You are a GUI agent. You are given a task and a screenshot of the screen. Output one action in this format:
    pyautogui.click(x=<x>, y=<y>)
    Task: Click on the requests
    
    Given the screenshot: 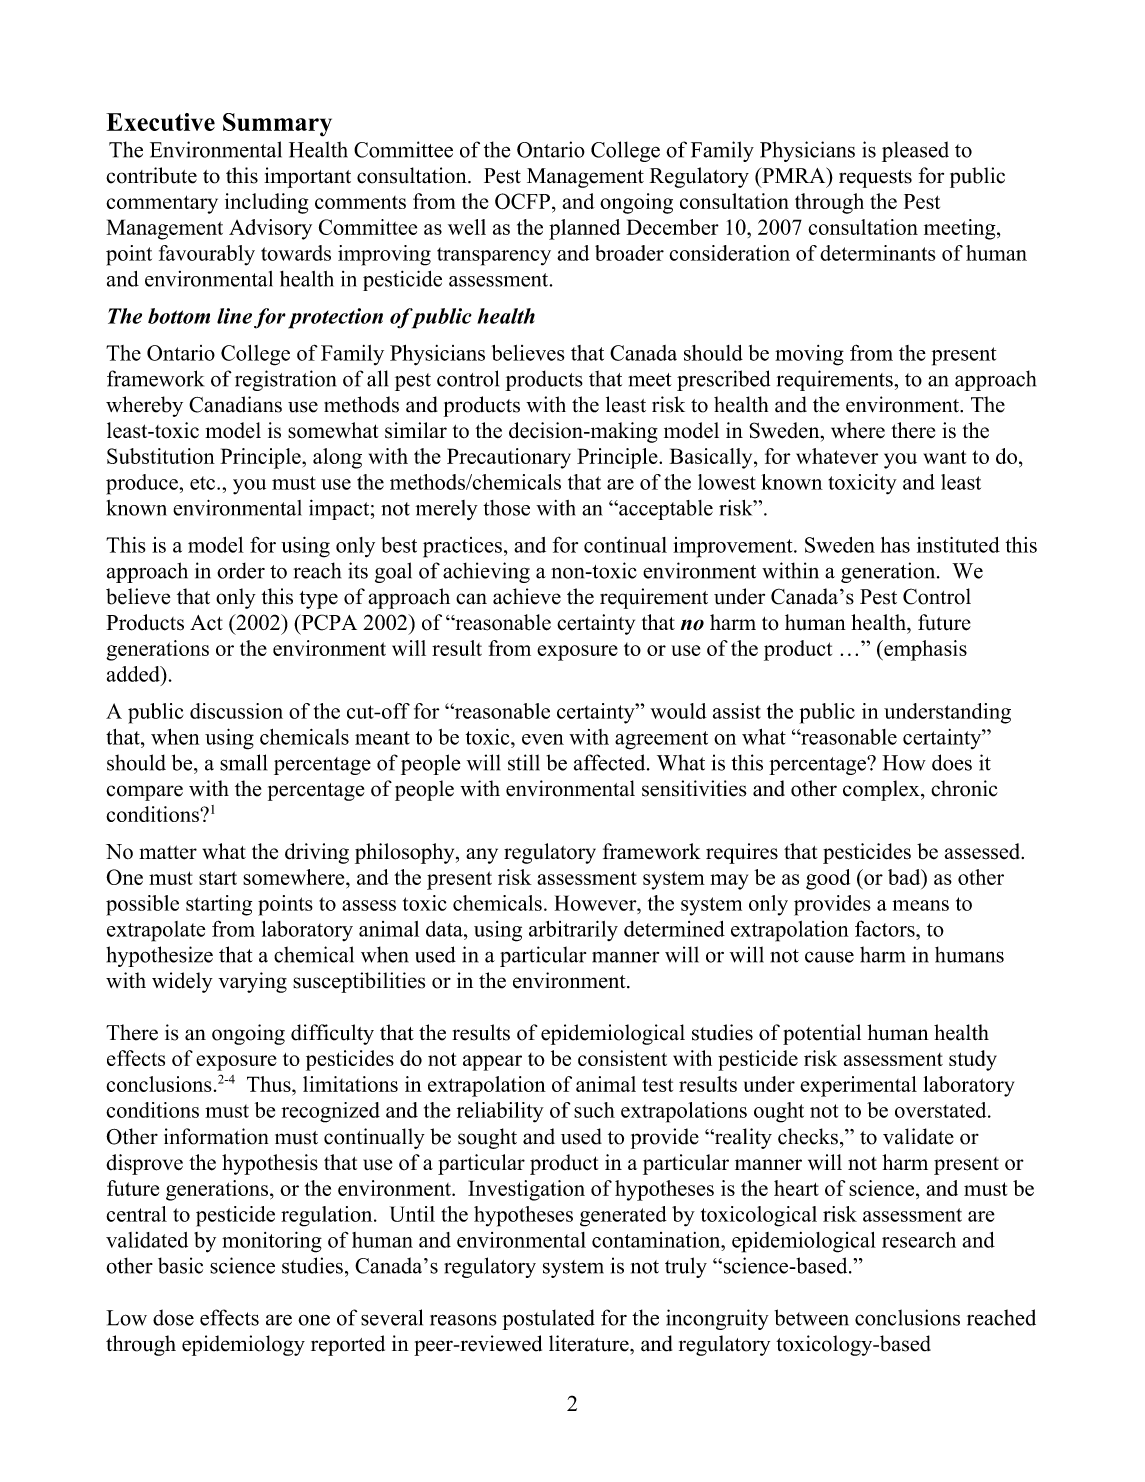 What is the action you would take?
    pyautogui.click(x=875, y=179)
